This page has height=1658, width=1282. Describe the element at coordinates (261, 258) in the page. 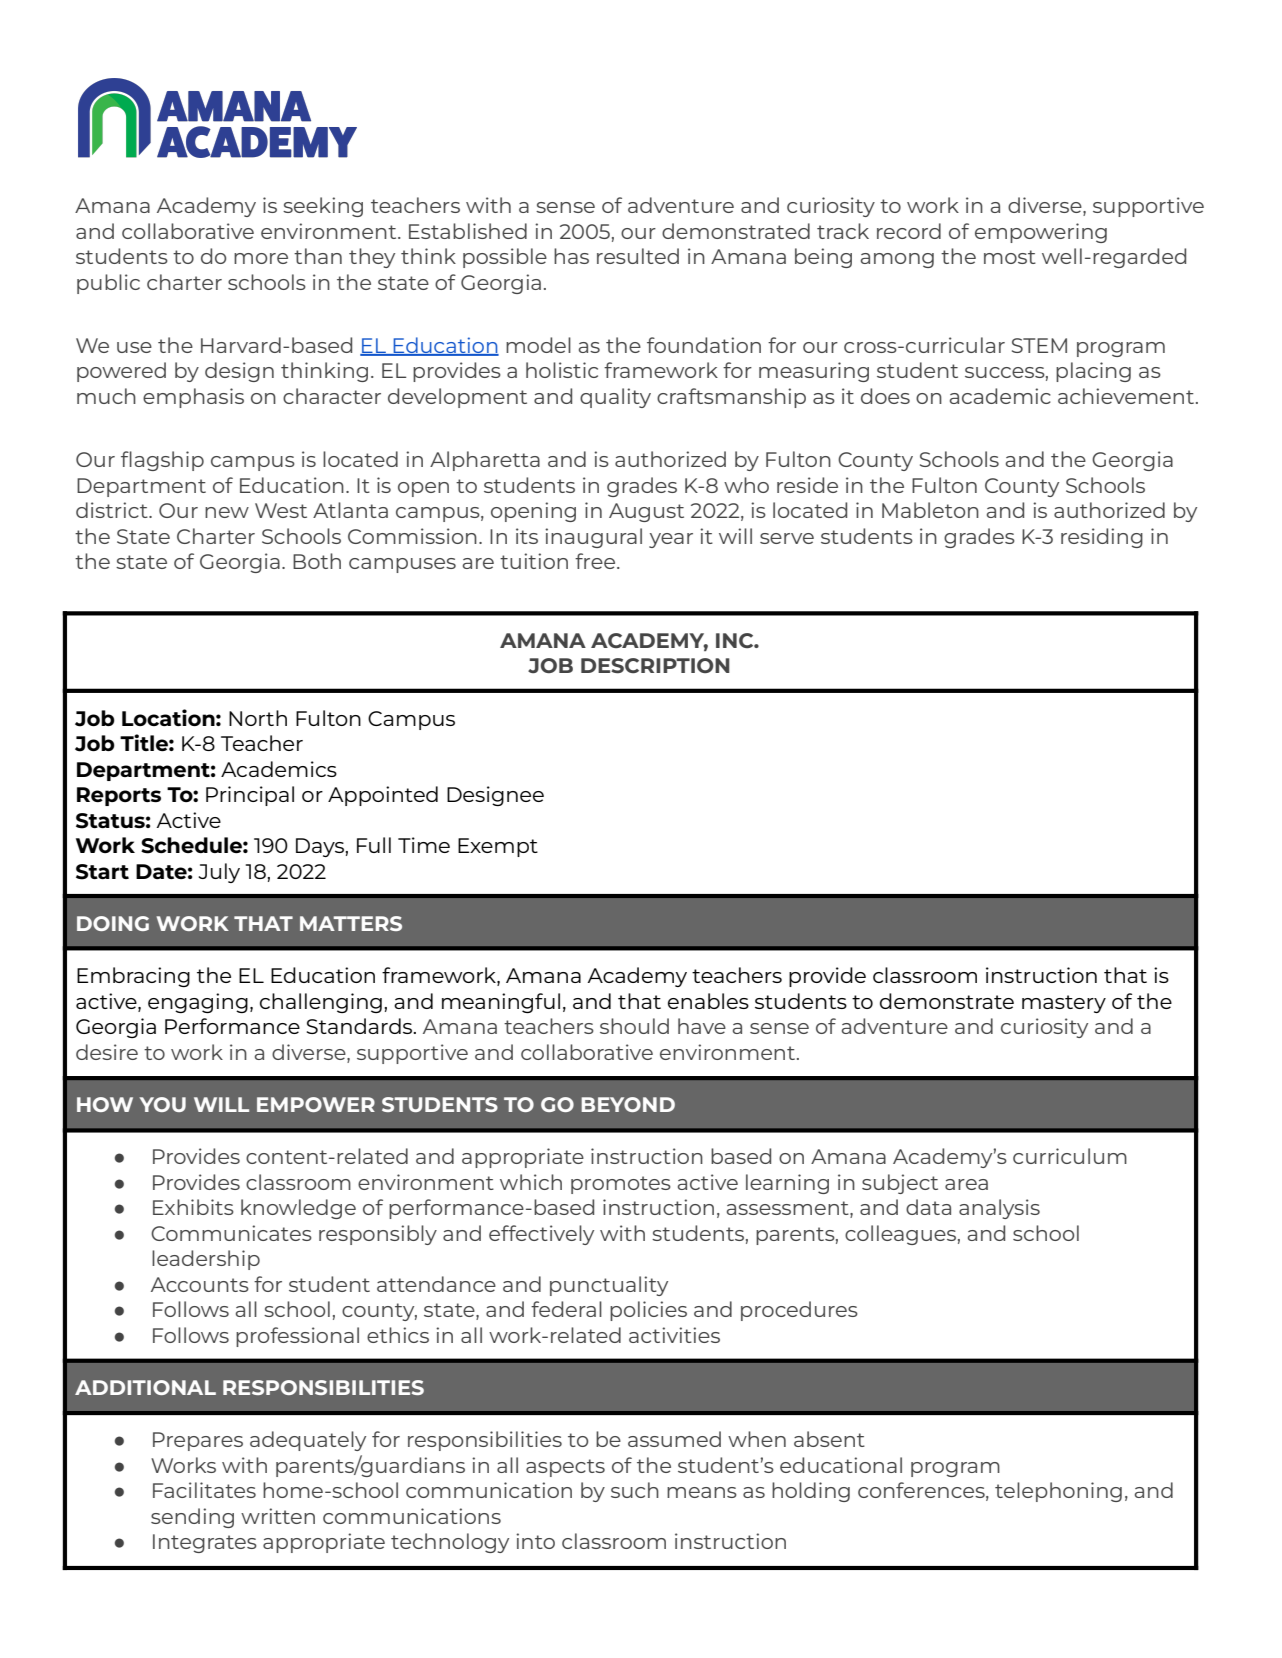

I see `more` at that location.
